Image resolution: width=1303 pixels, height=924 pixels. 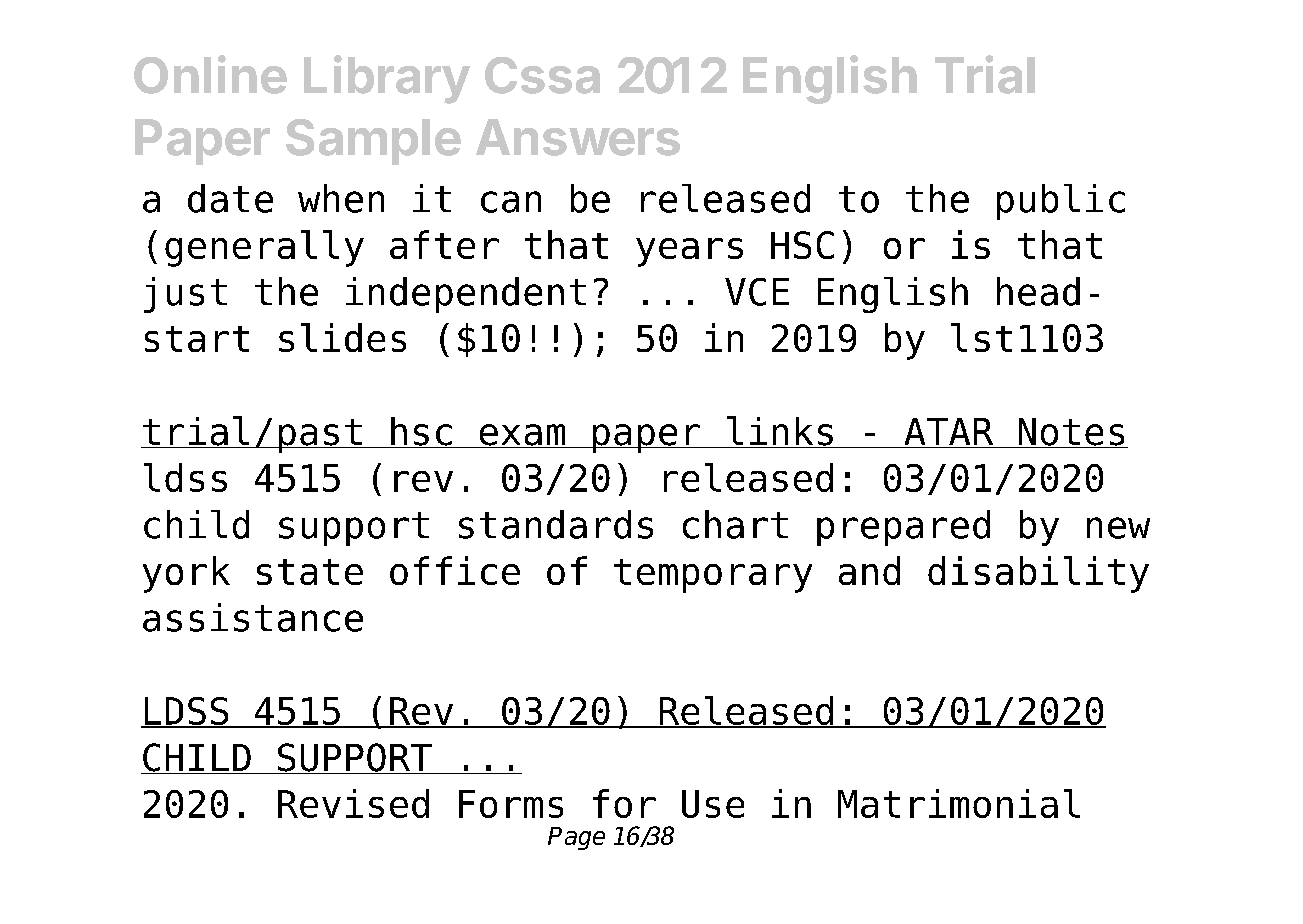 What do you see at coordinates (1061, 202) in the screenshot?
I see `public` at bounding box center [1061, 202].
